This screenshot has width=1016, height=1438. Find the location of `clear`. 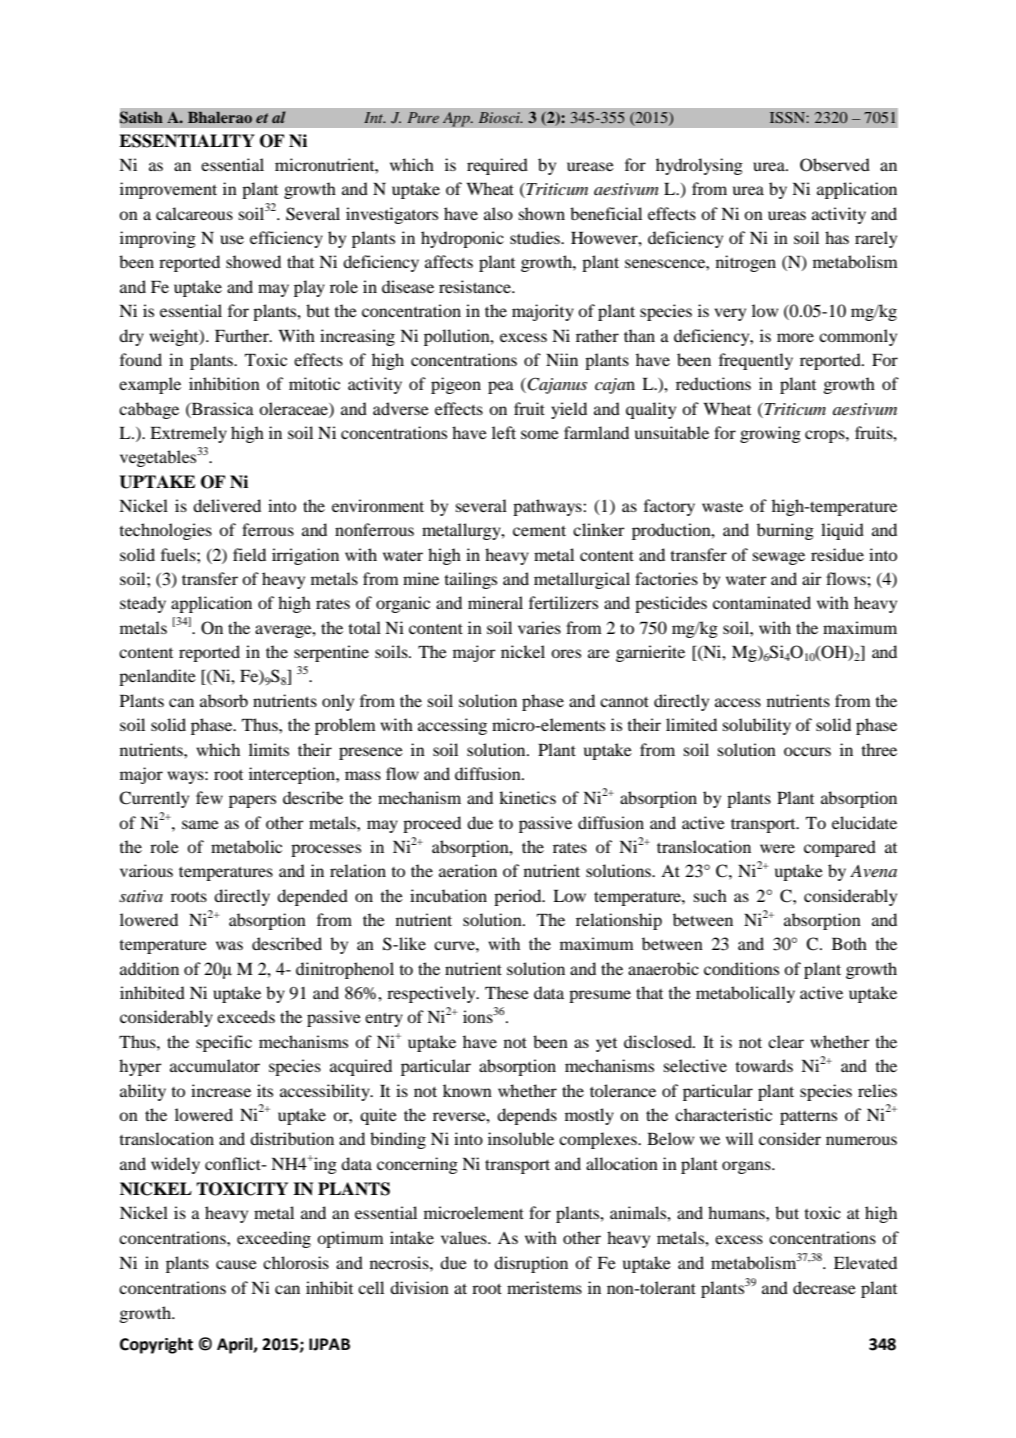

clear is located at coordinates (786, 1041).
